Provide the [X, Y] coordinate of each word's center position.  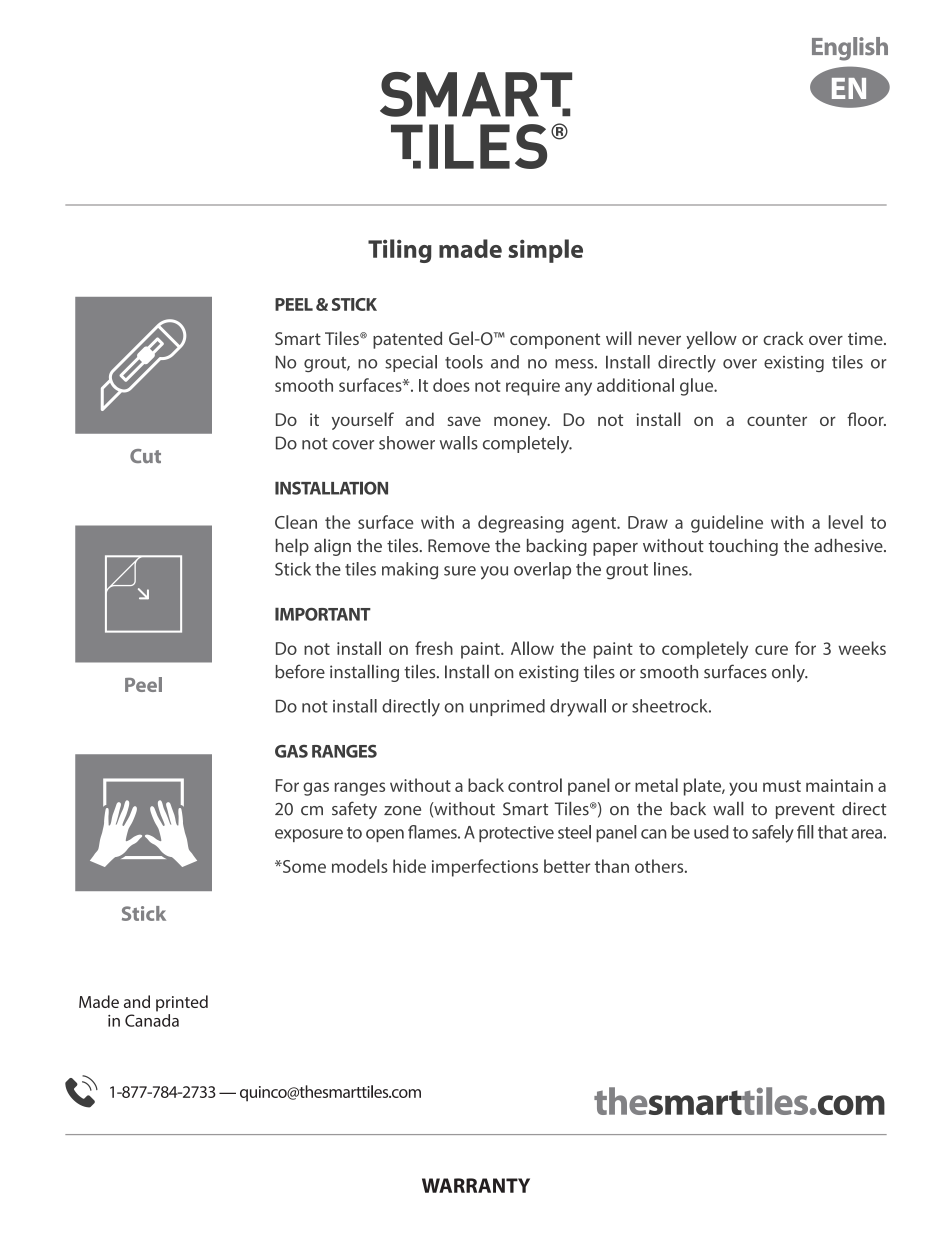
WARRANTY [476, 1185]
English [850, 49]
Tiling [400, 251]
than [612, 866]
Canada [152, 1020]
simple [545, 251]
